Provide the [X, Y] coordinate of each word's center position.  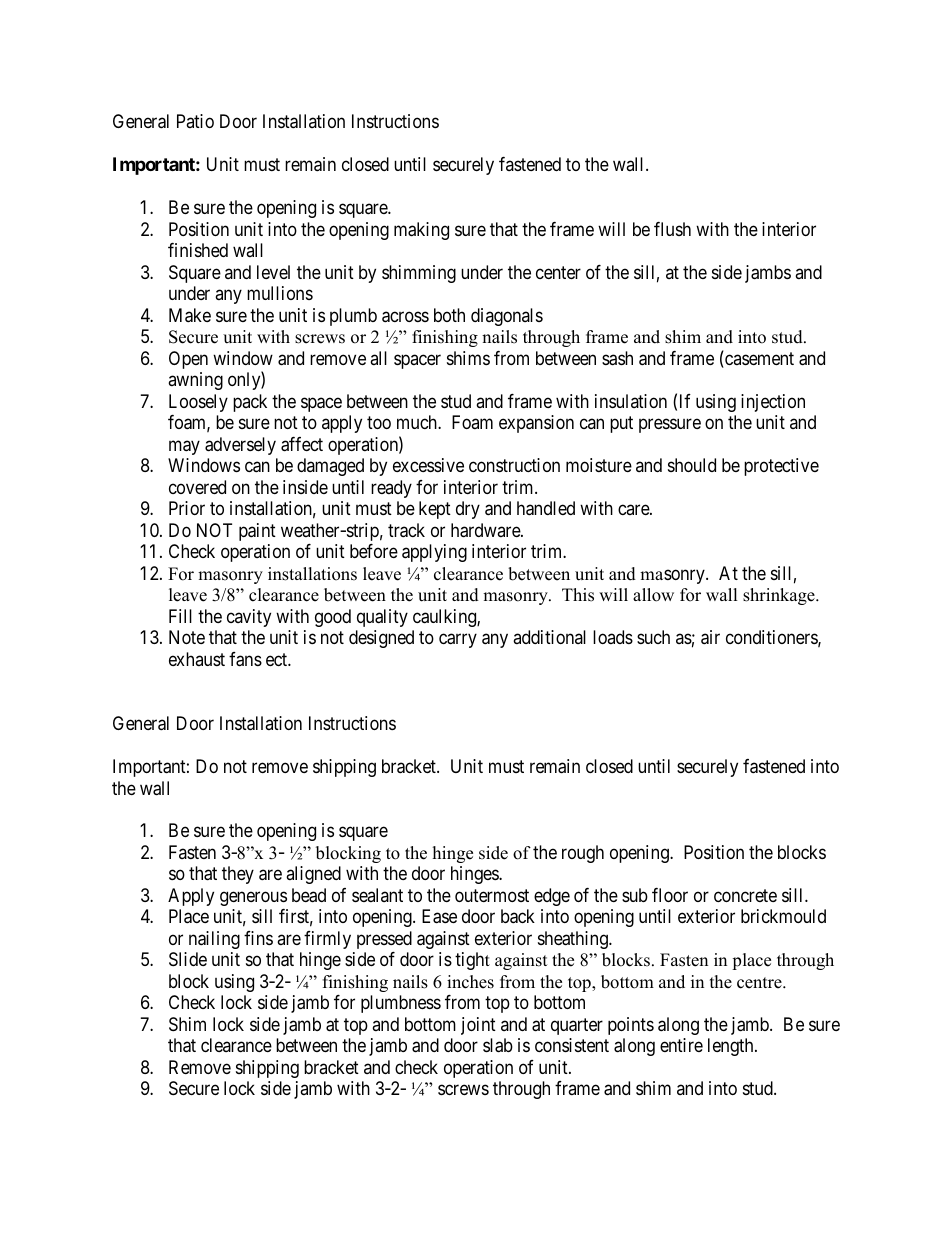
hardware [486, 530]
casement [758, 360]
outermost [492, 895]
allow [653, 595]
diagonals [507, 317]
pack [250, 403]
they [238, 875]
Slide [188, 959]
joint [478, 1026]
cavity [249, 618]
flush [672, 229]
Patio [195, 121]
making [421, 231]
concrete [745, 895]
